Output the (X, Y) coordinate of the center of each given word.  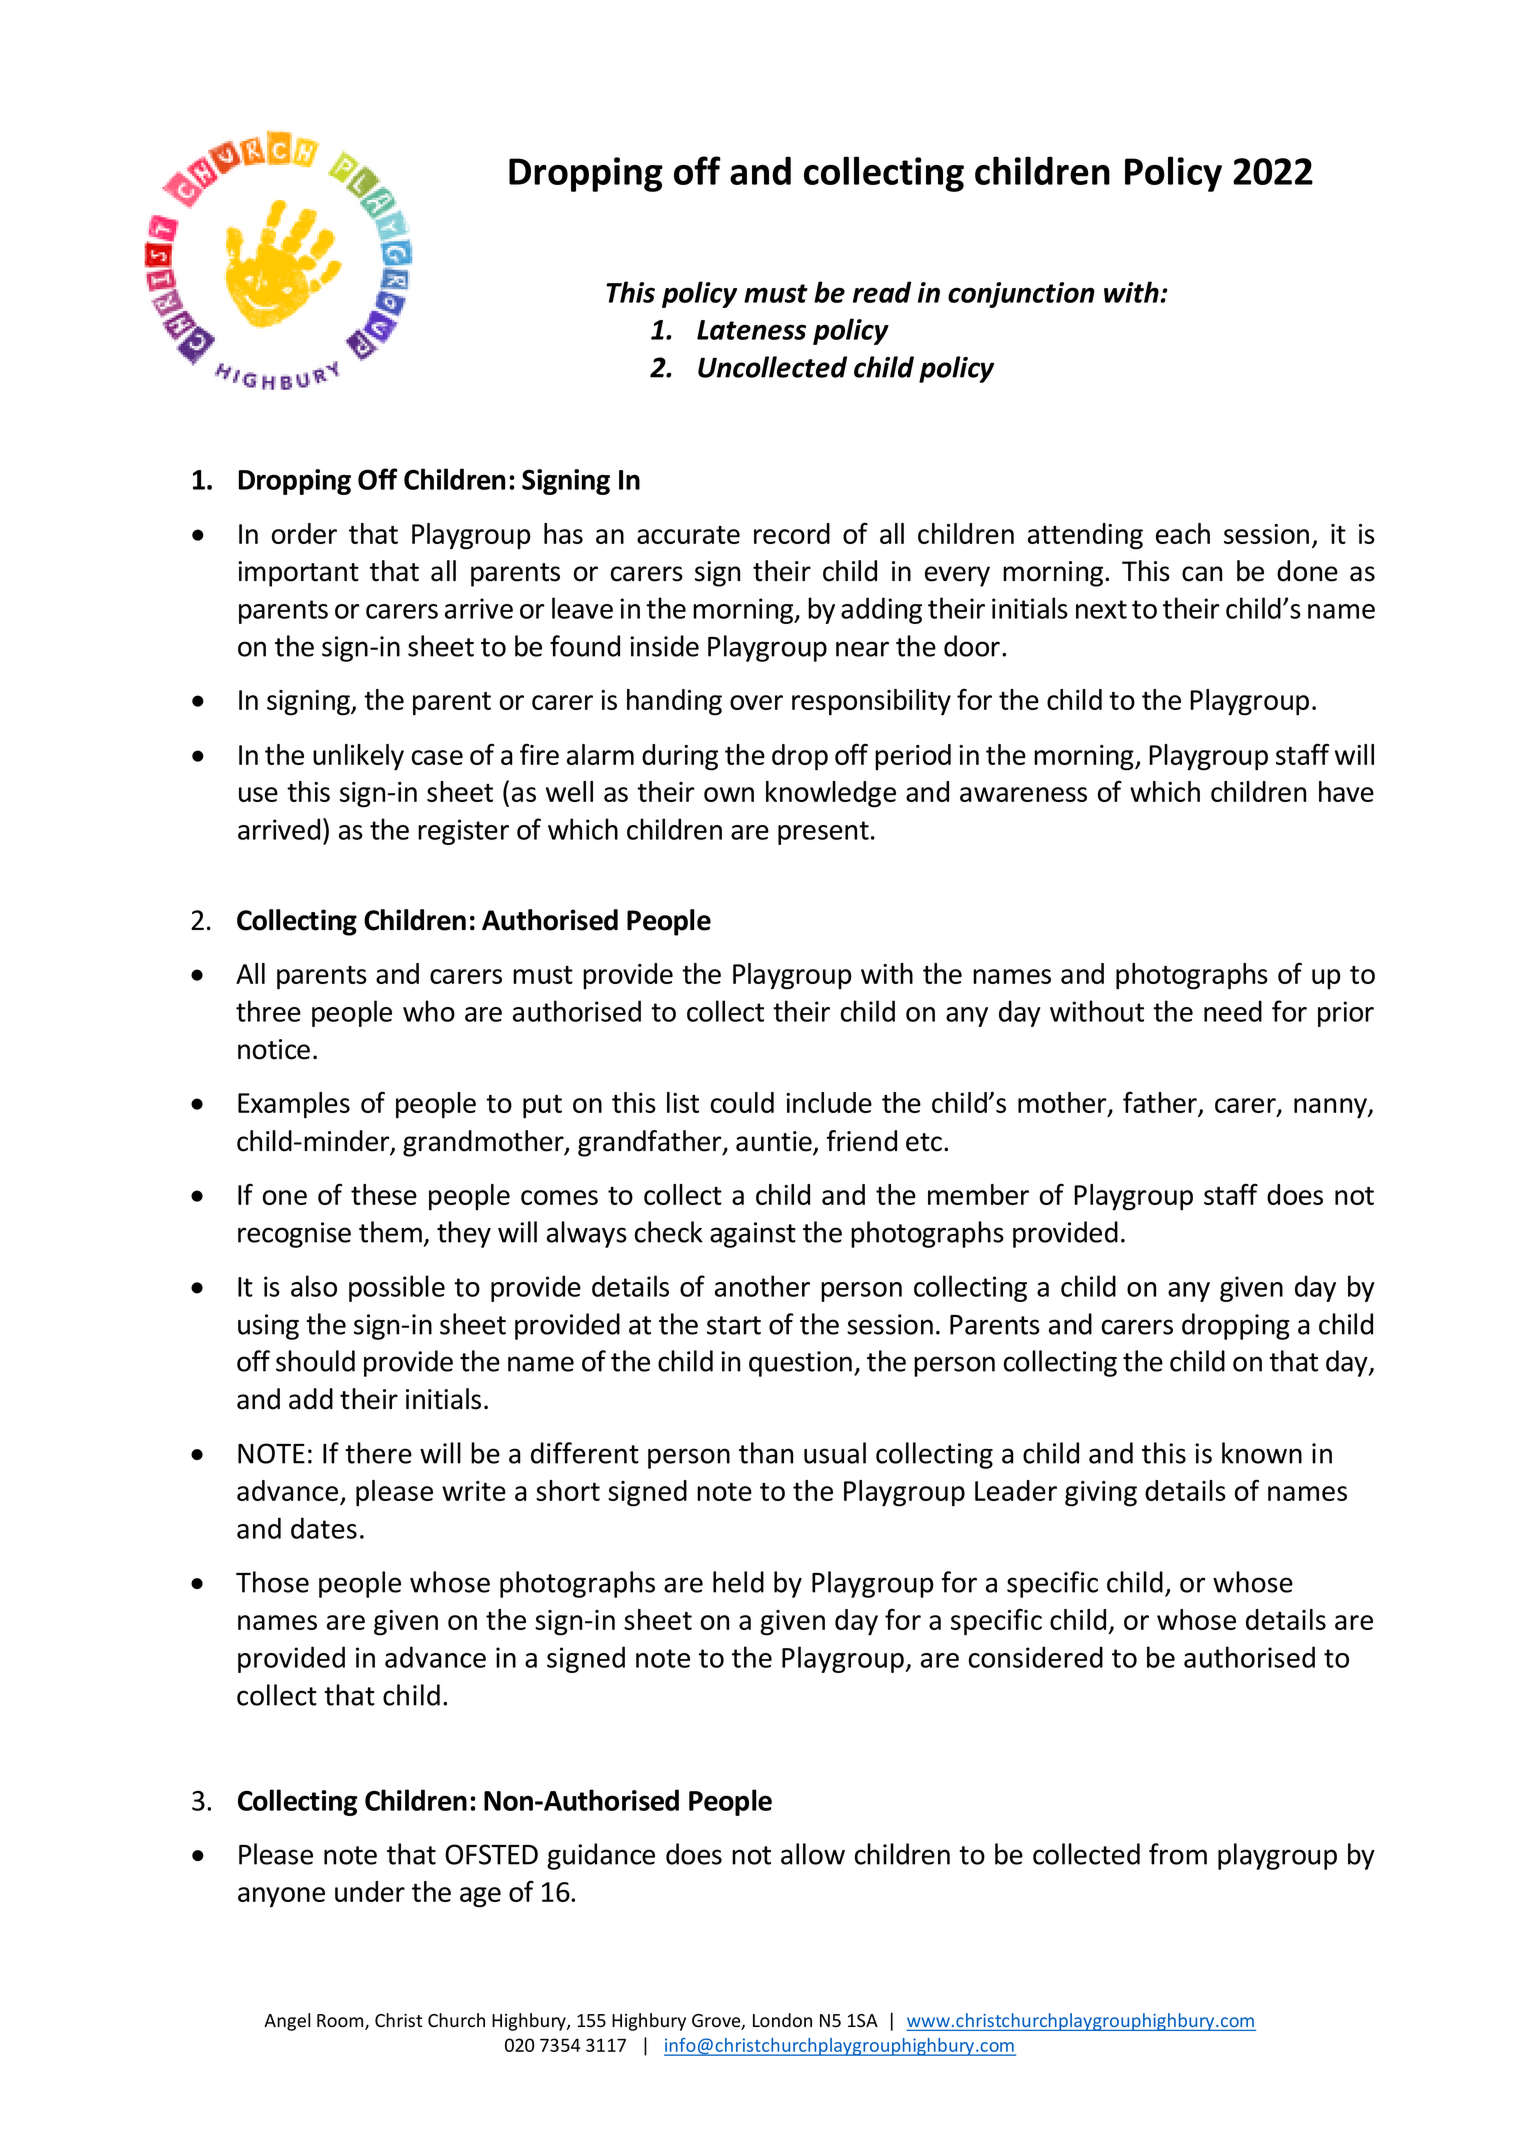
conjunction (1021, 295)
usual (835, 1453)
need (1233, 1011)
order (304, 533)
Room (341, 2022)
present (823, 833)
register (463, 832)
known (1262, 1453)
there (378, 1453)
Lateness (751, 330)
